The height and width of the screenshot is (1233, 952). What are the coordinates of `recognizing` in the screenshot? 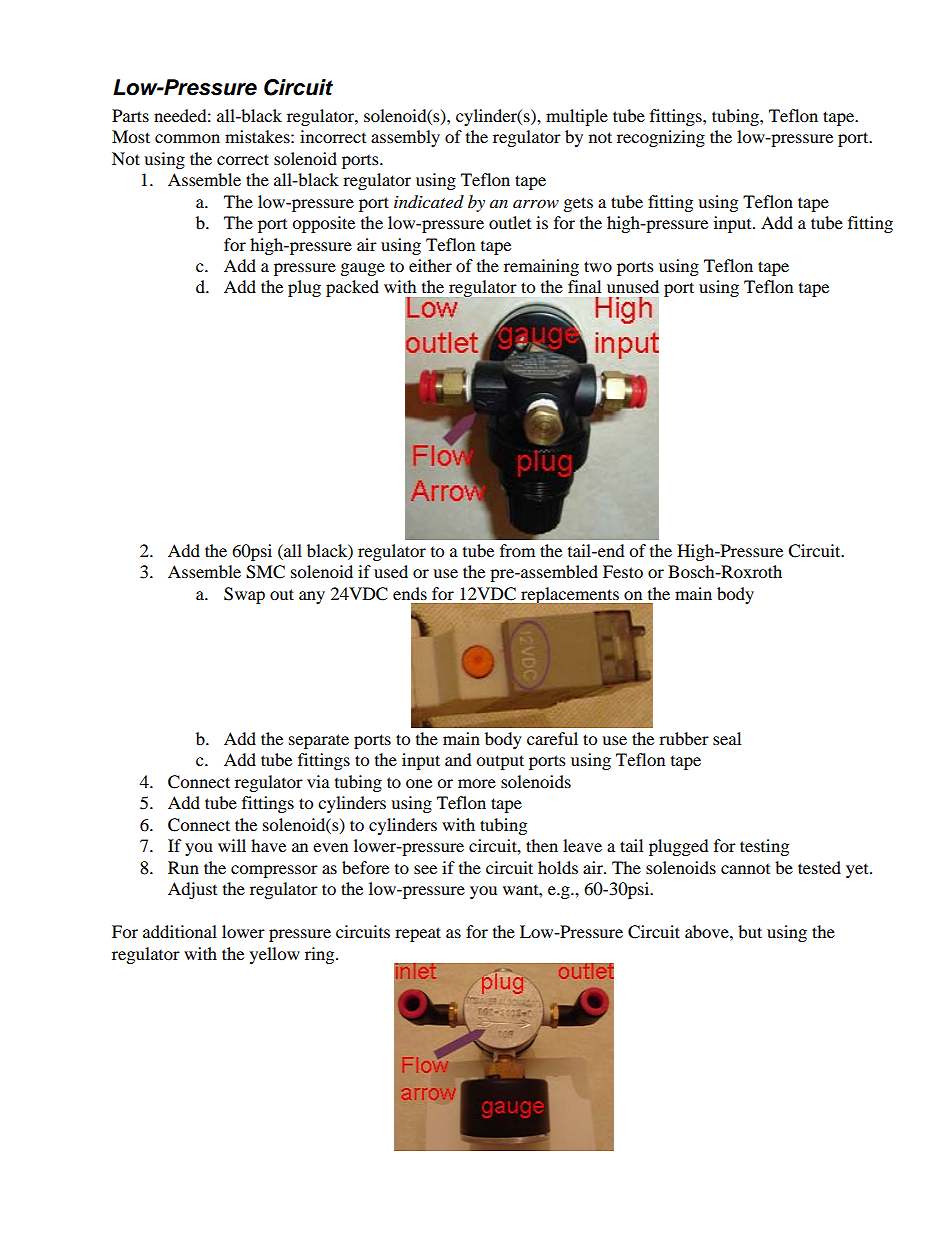 It's located at (661, 138).
